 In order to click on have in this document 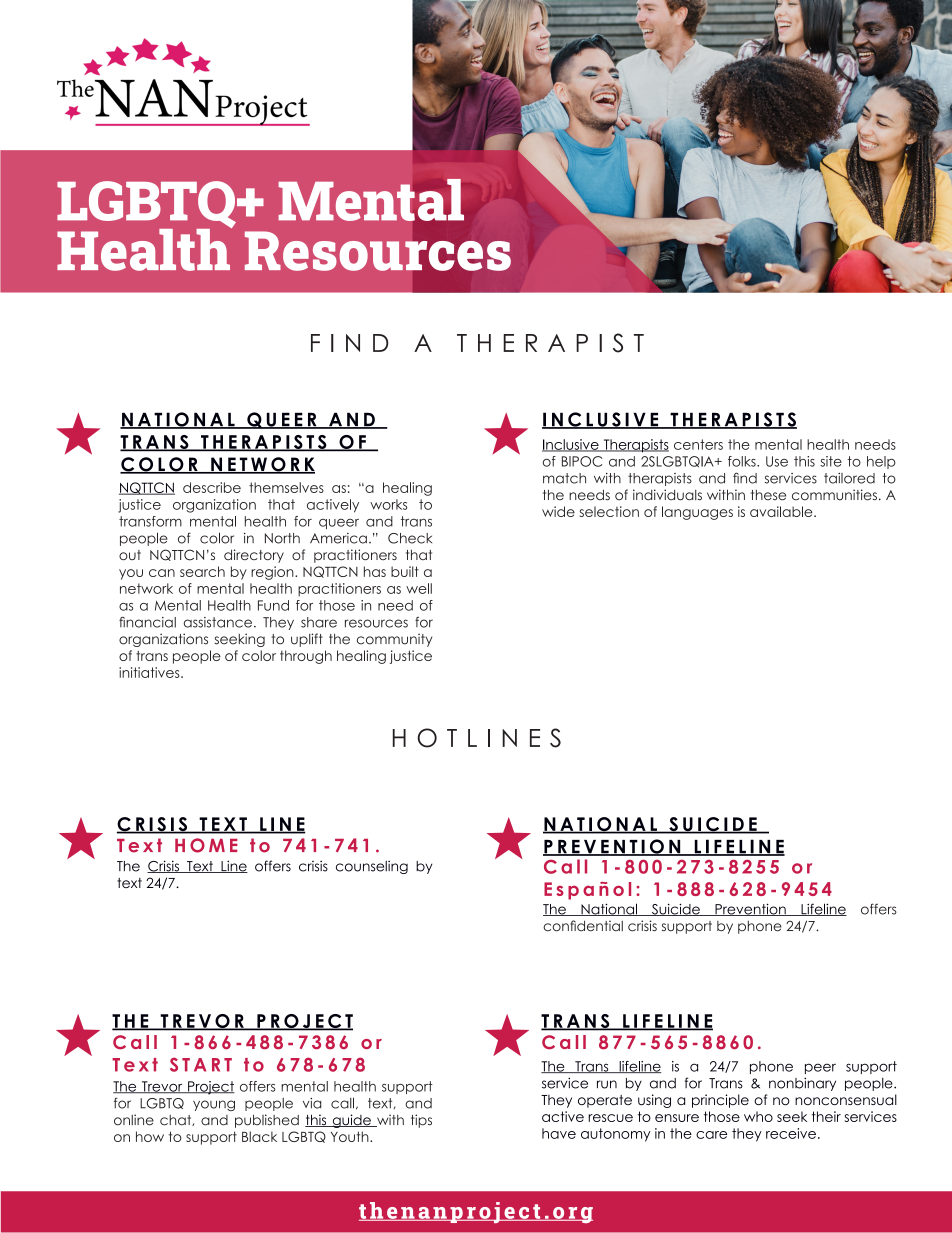, I will do `click(559, 1133)`.
